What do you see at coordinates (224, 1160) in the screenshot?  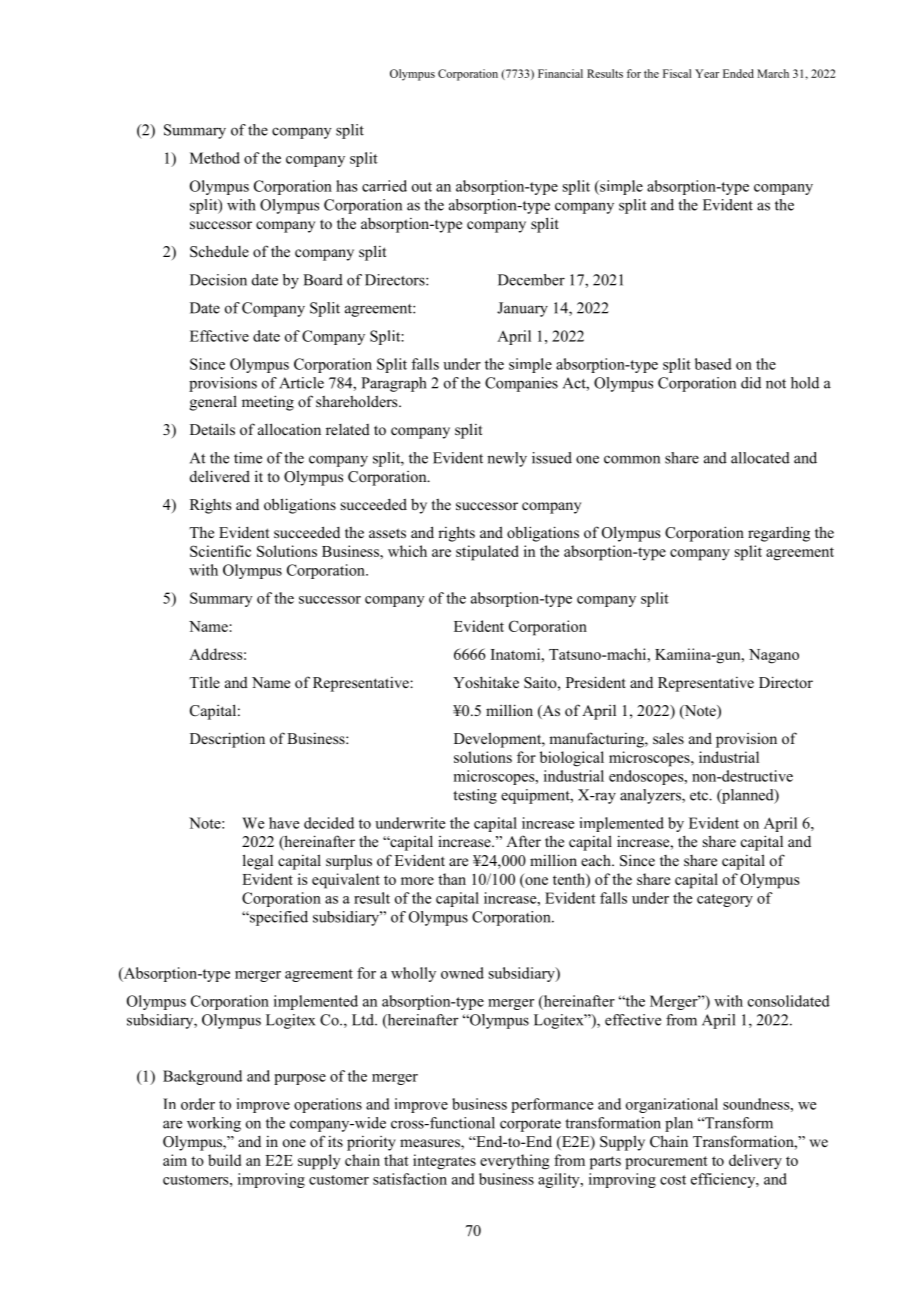 I see `build` at bounding box center [224, 1160].
